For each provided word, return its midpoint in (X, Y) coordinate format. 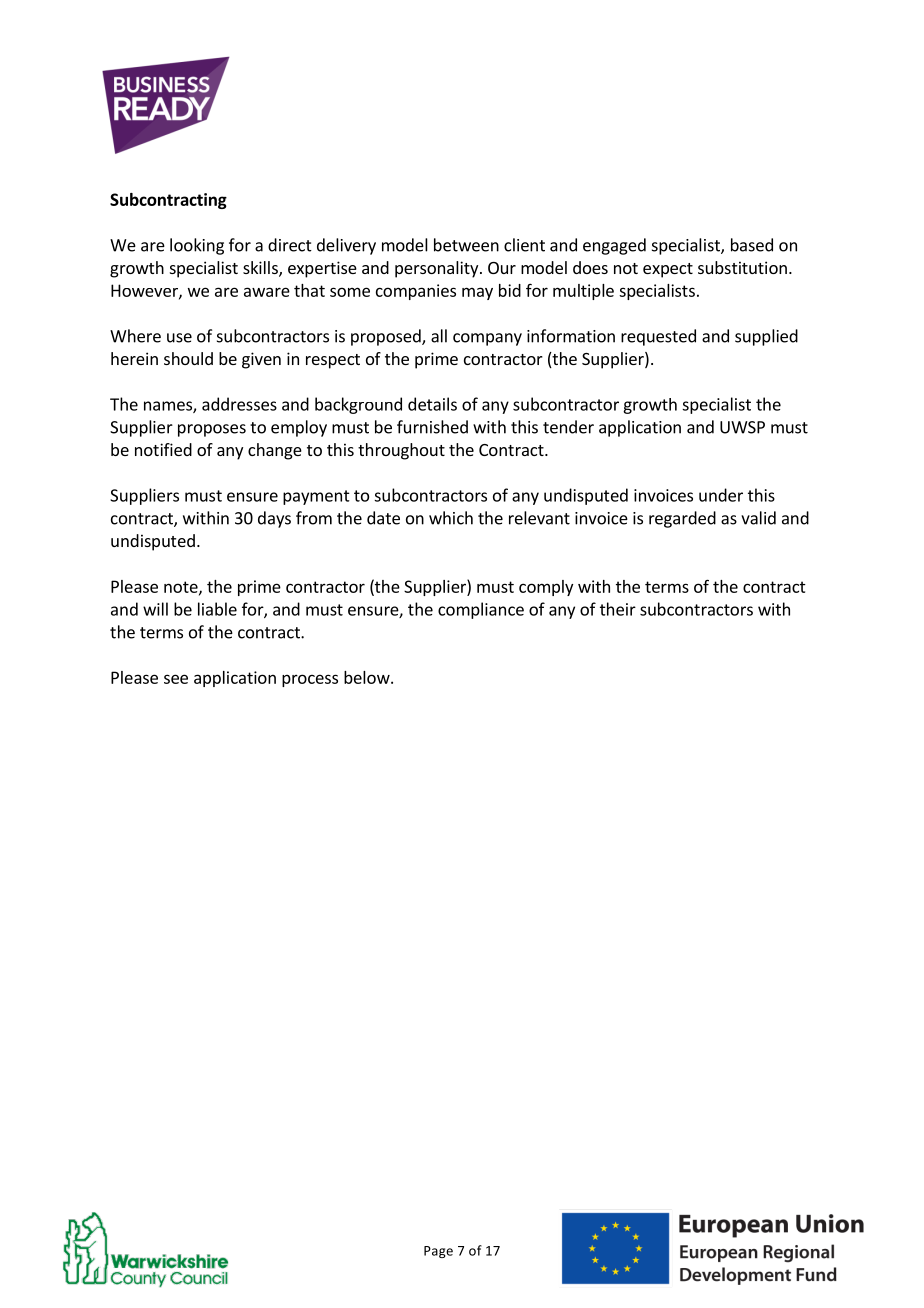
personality (438, 269)
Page (438, 1252)
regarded (682, 519)
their (618, 609)
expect (668, 270)
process (310, 680)
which (451, 518)
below (368, 677)
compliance (481, 610)
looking (197, 246)
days (274, 519)
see (176, 679)
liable (217, 609)
